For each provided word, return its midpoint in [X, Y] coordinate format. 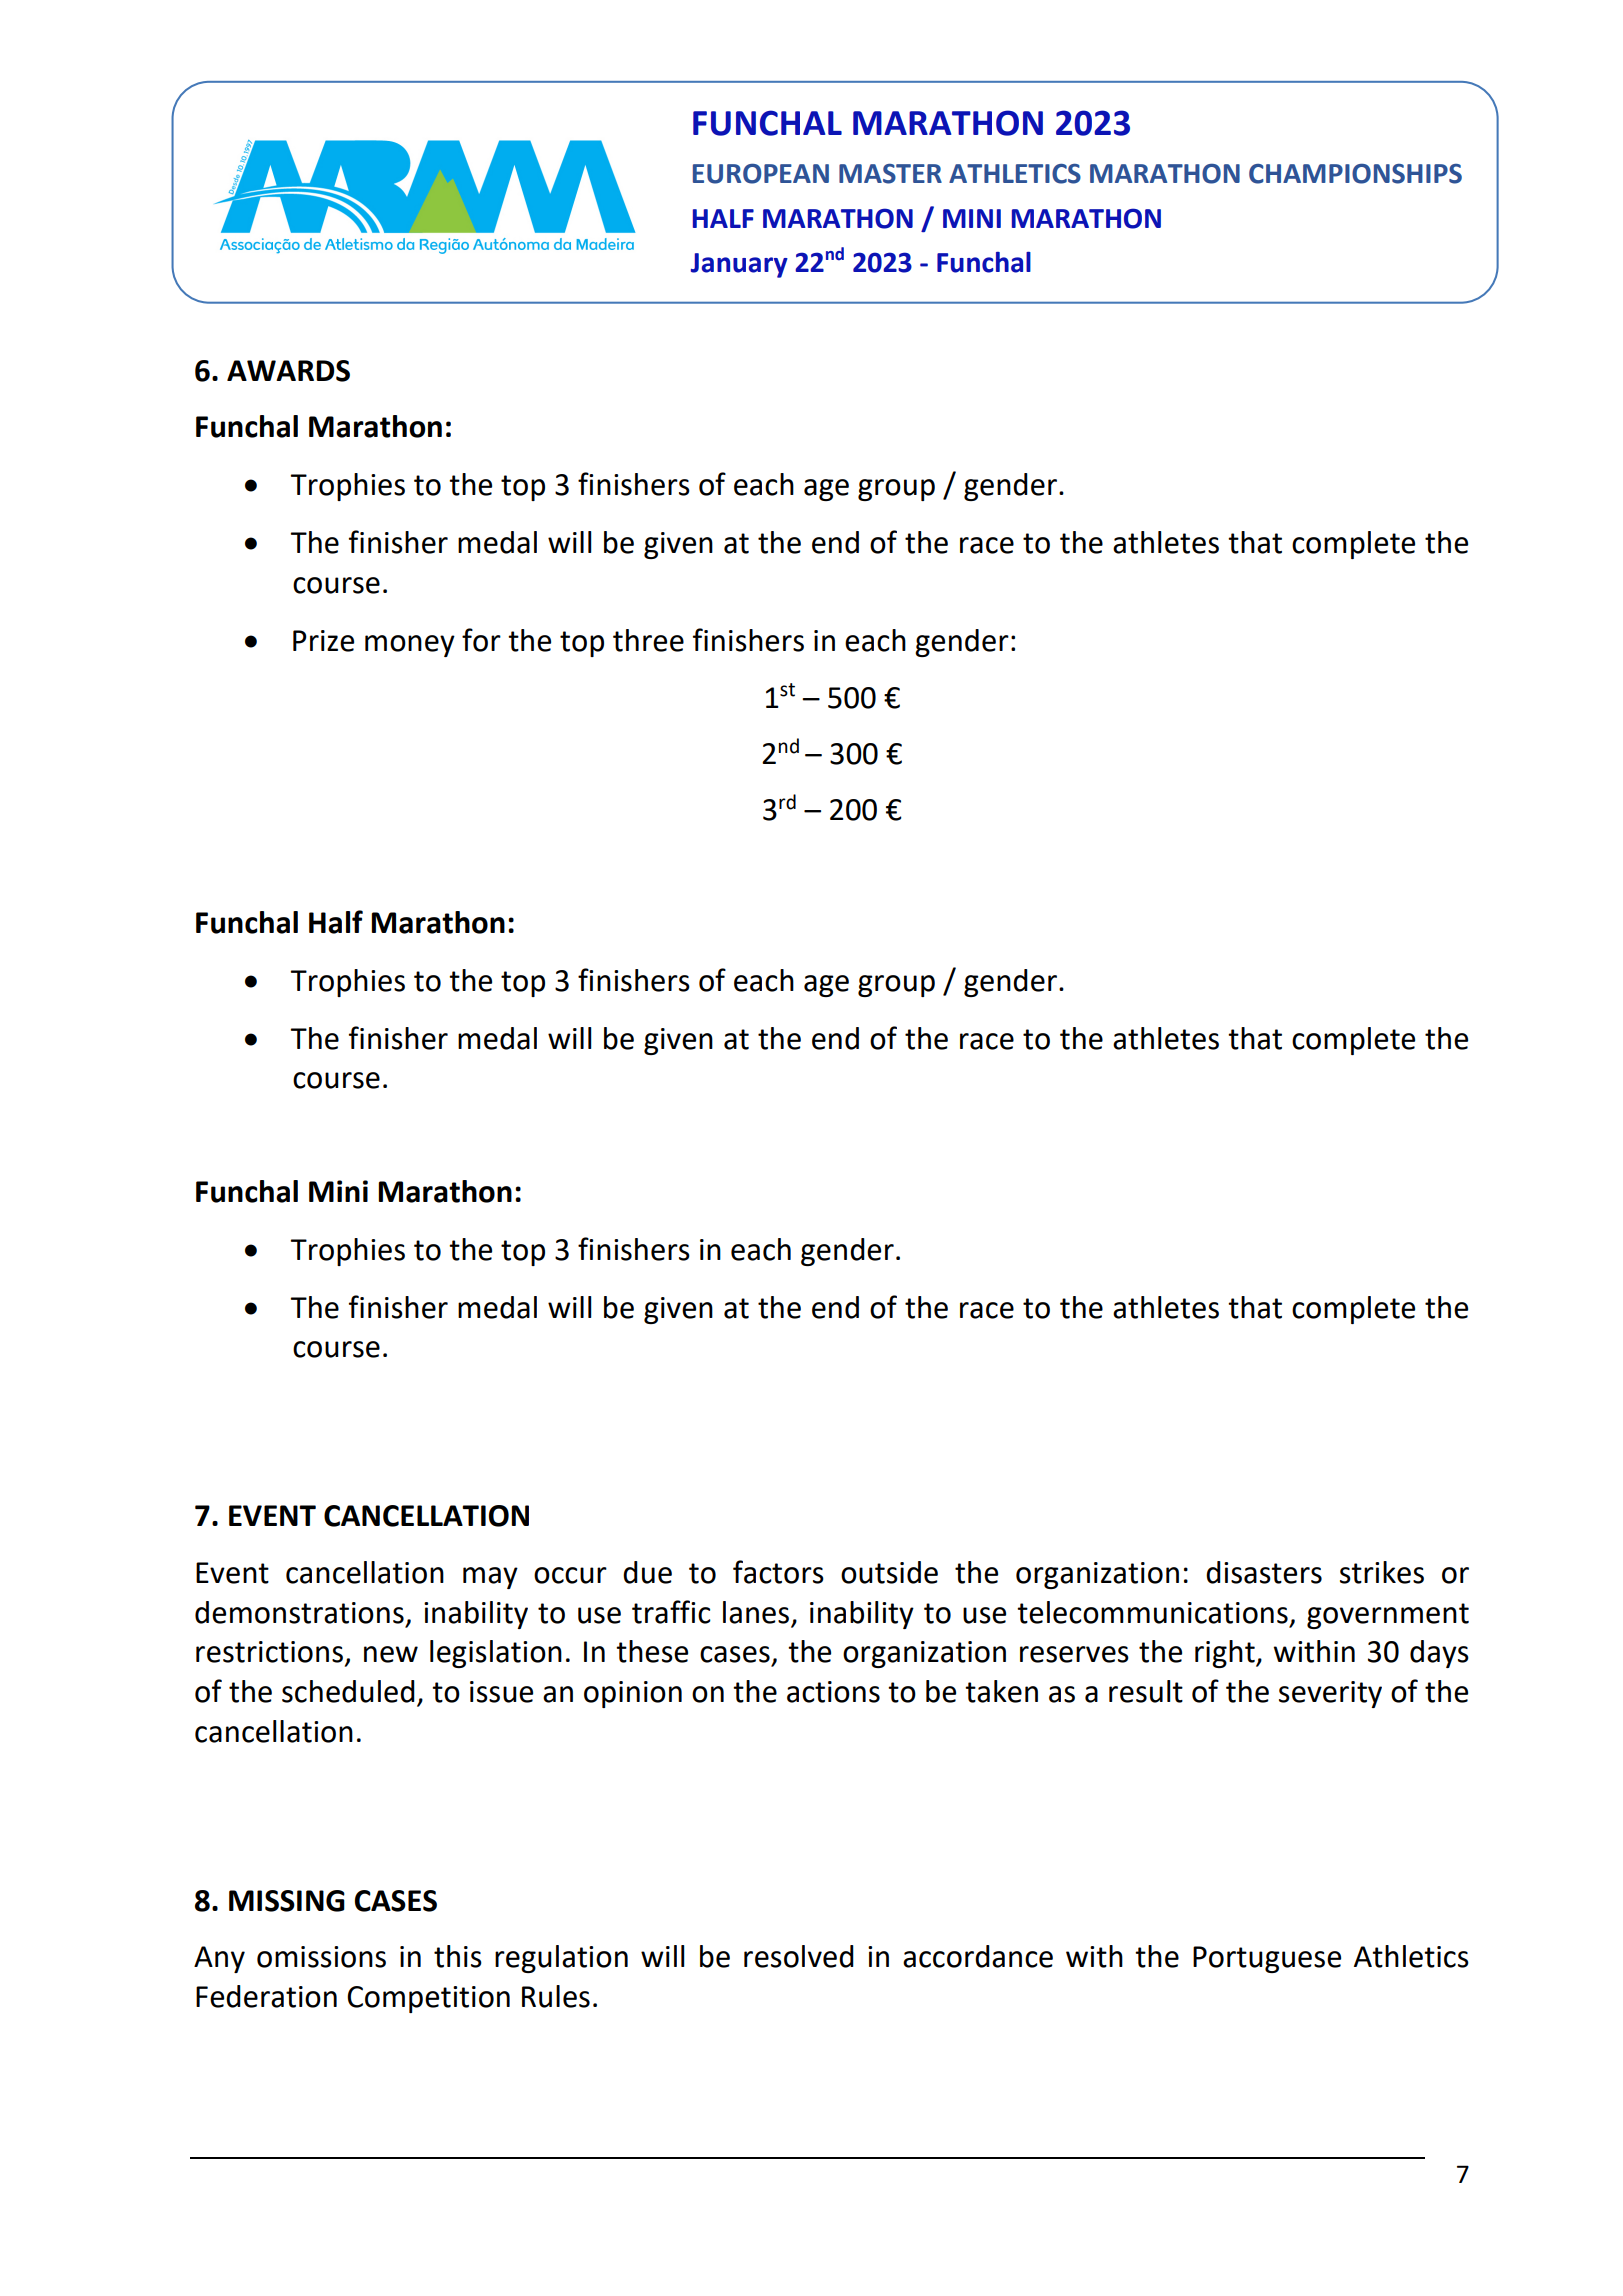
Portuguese [1267, 1959]
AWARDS [288, 371]
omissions [321, 1957]
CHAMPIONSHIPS [1355, 173]
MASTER [890, 174]
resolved [799, 1956]
